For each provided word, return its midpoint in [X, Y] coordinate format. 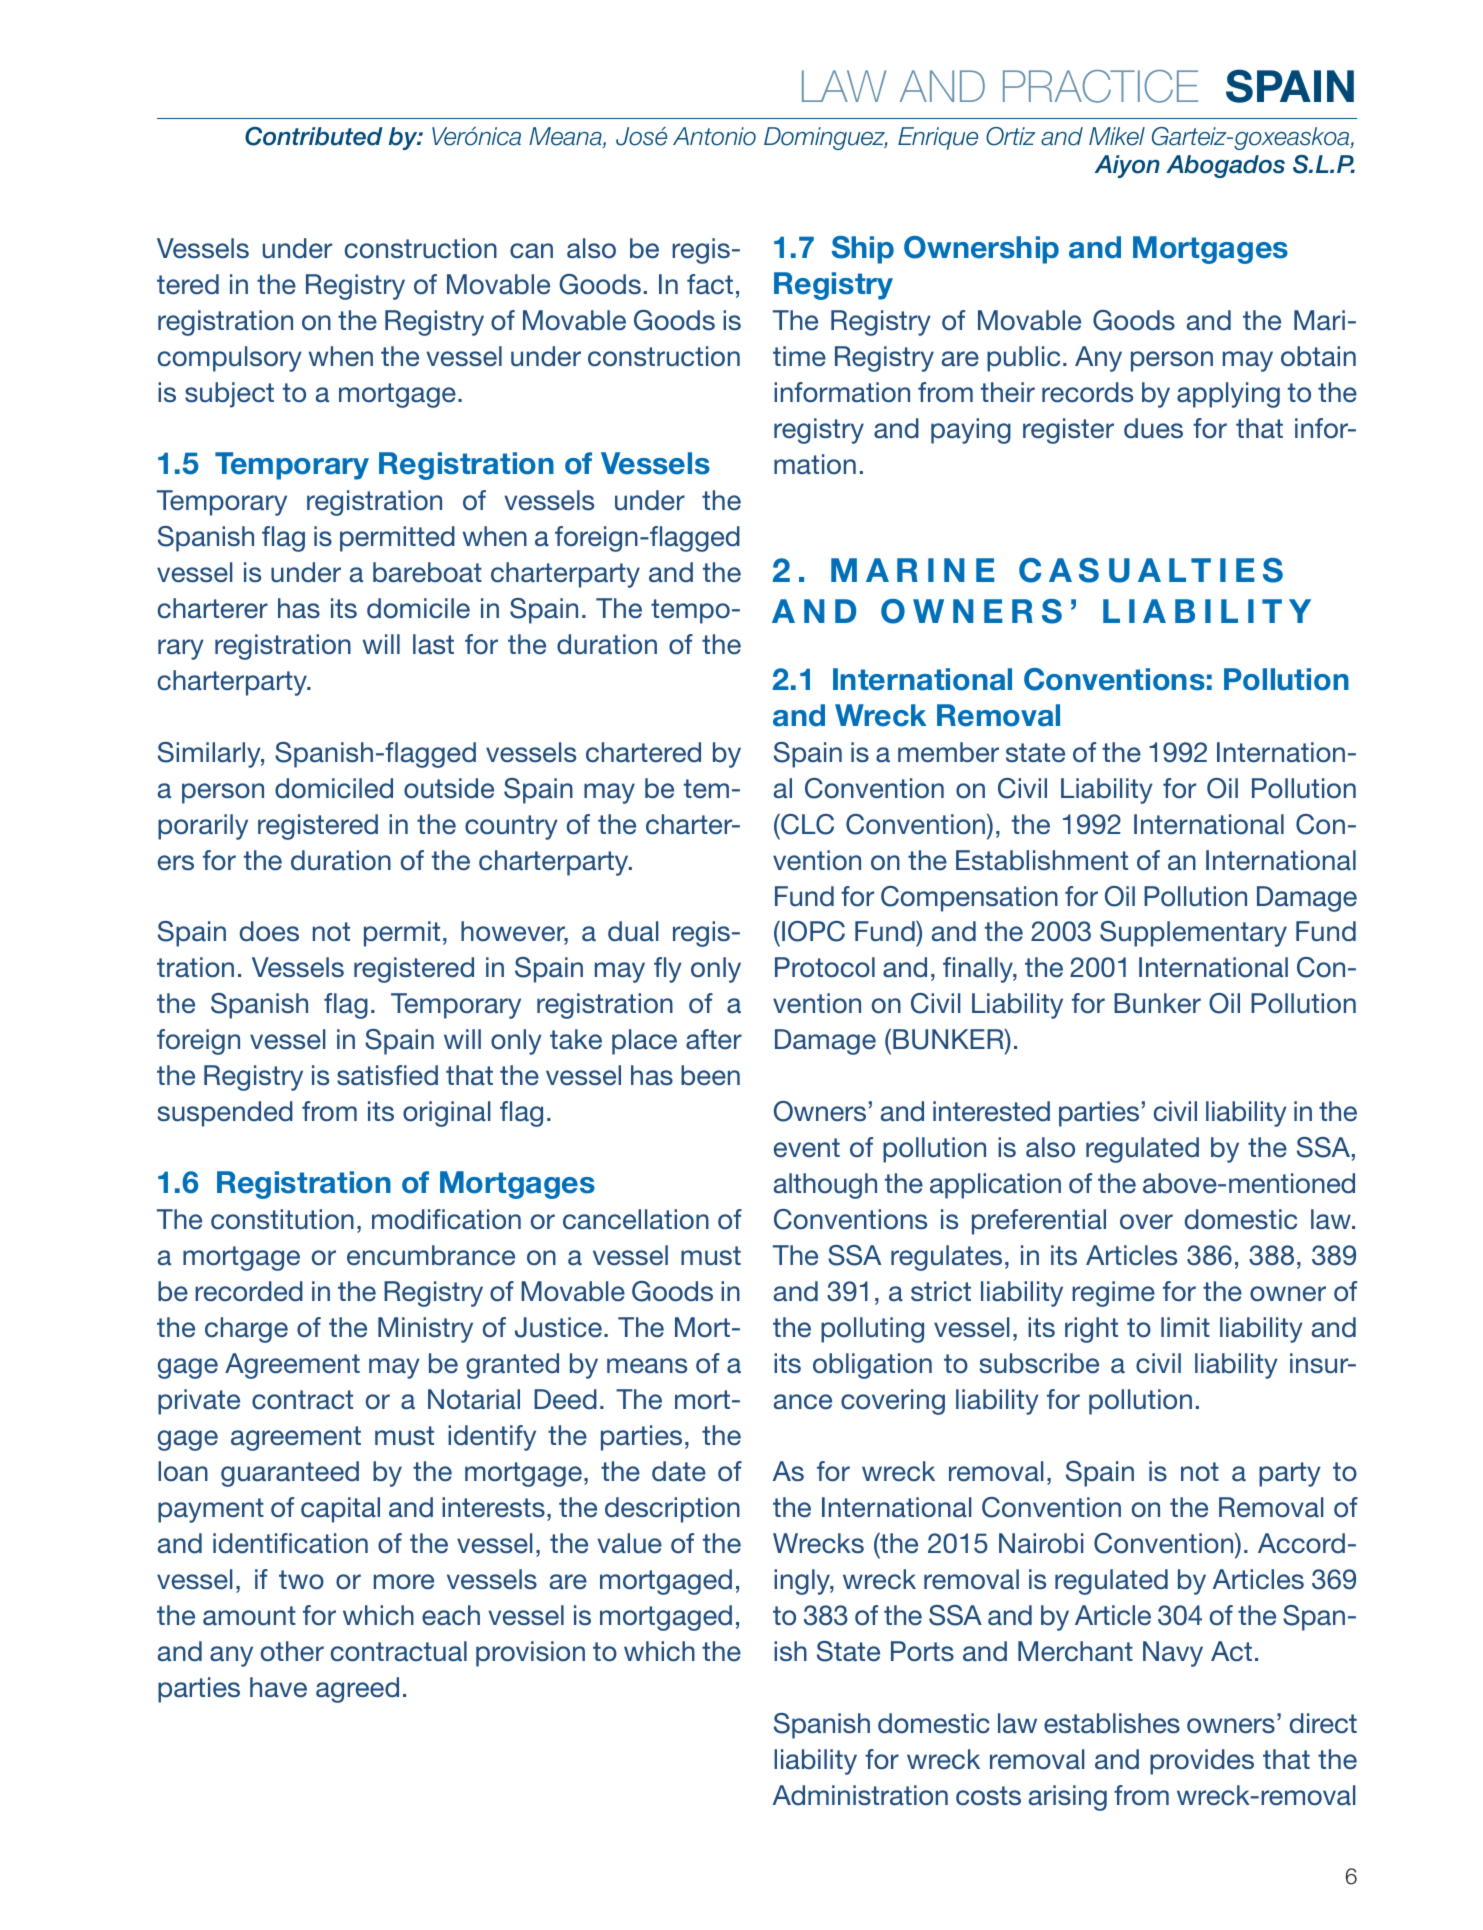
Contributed [314, 136]
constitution [282, 1219]
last [433, 644]
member [948, 752]
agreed [357, 1690]
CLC [806, 824]
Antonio [714, 136]
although [825, 1186]
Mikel [1117, 136]
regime [1113, 1294]
